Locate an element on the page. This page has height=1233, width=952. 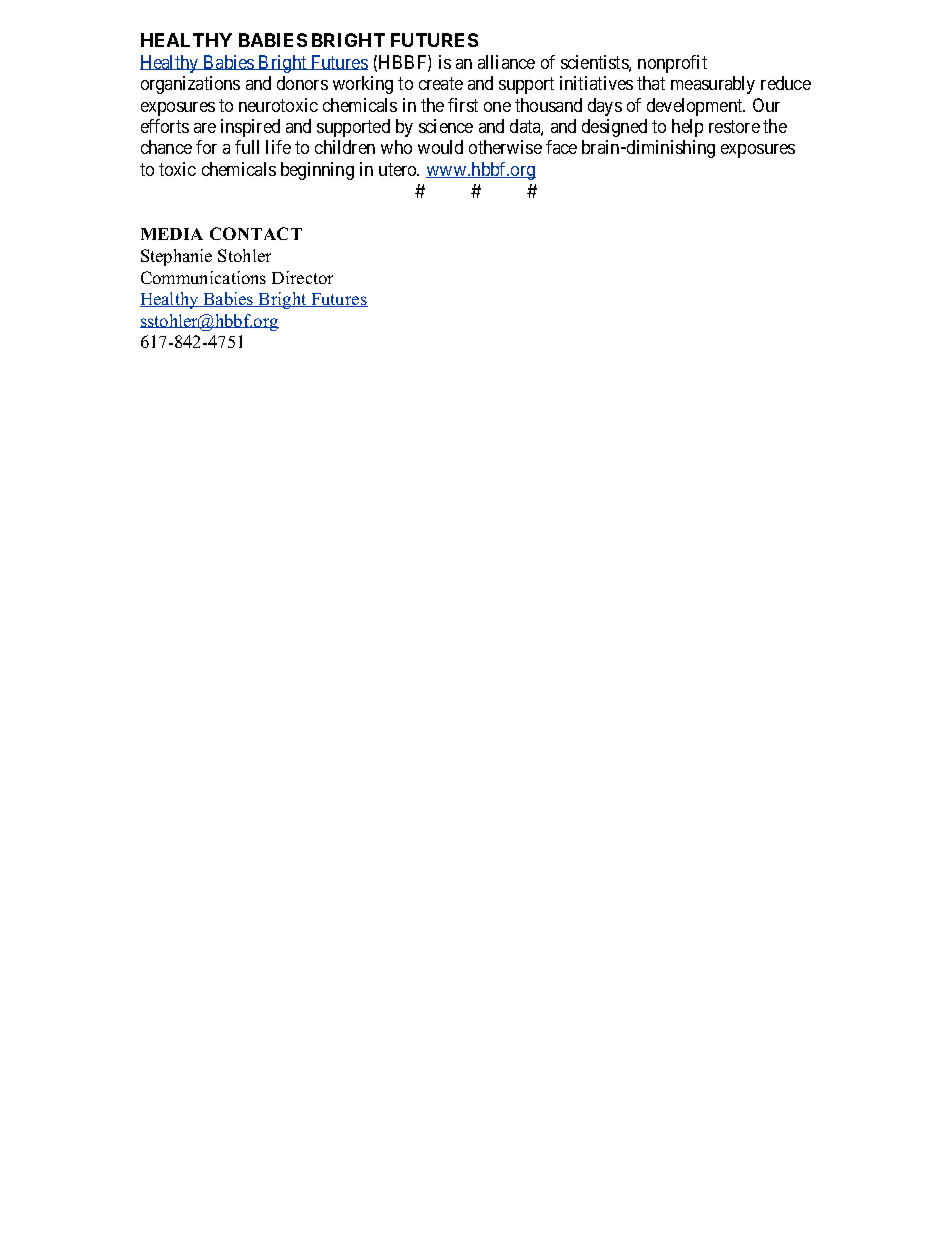
nonprofit is located at coordinates (672, 64).
